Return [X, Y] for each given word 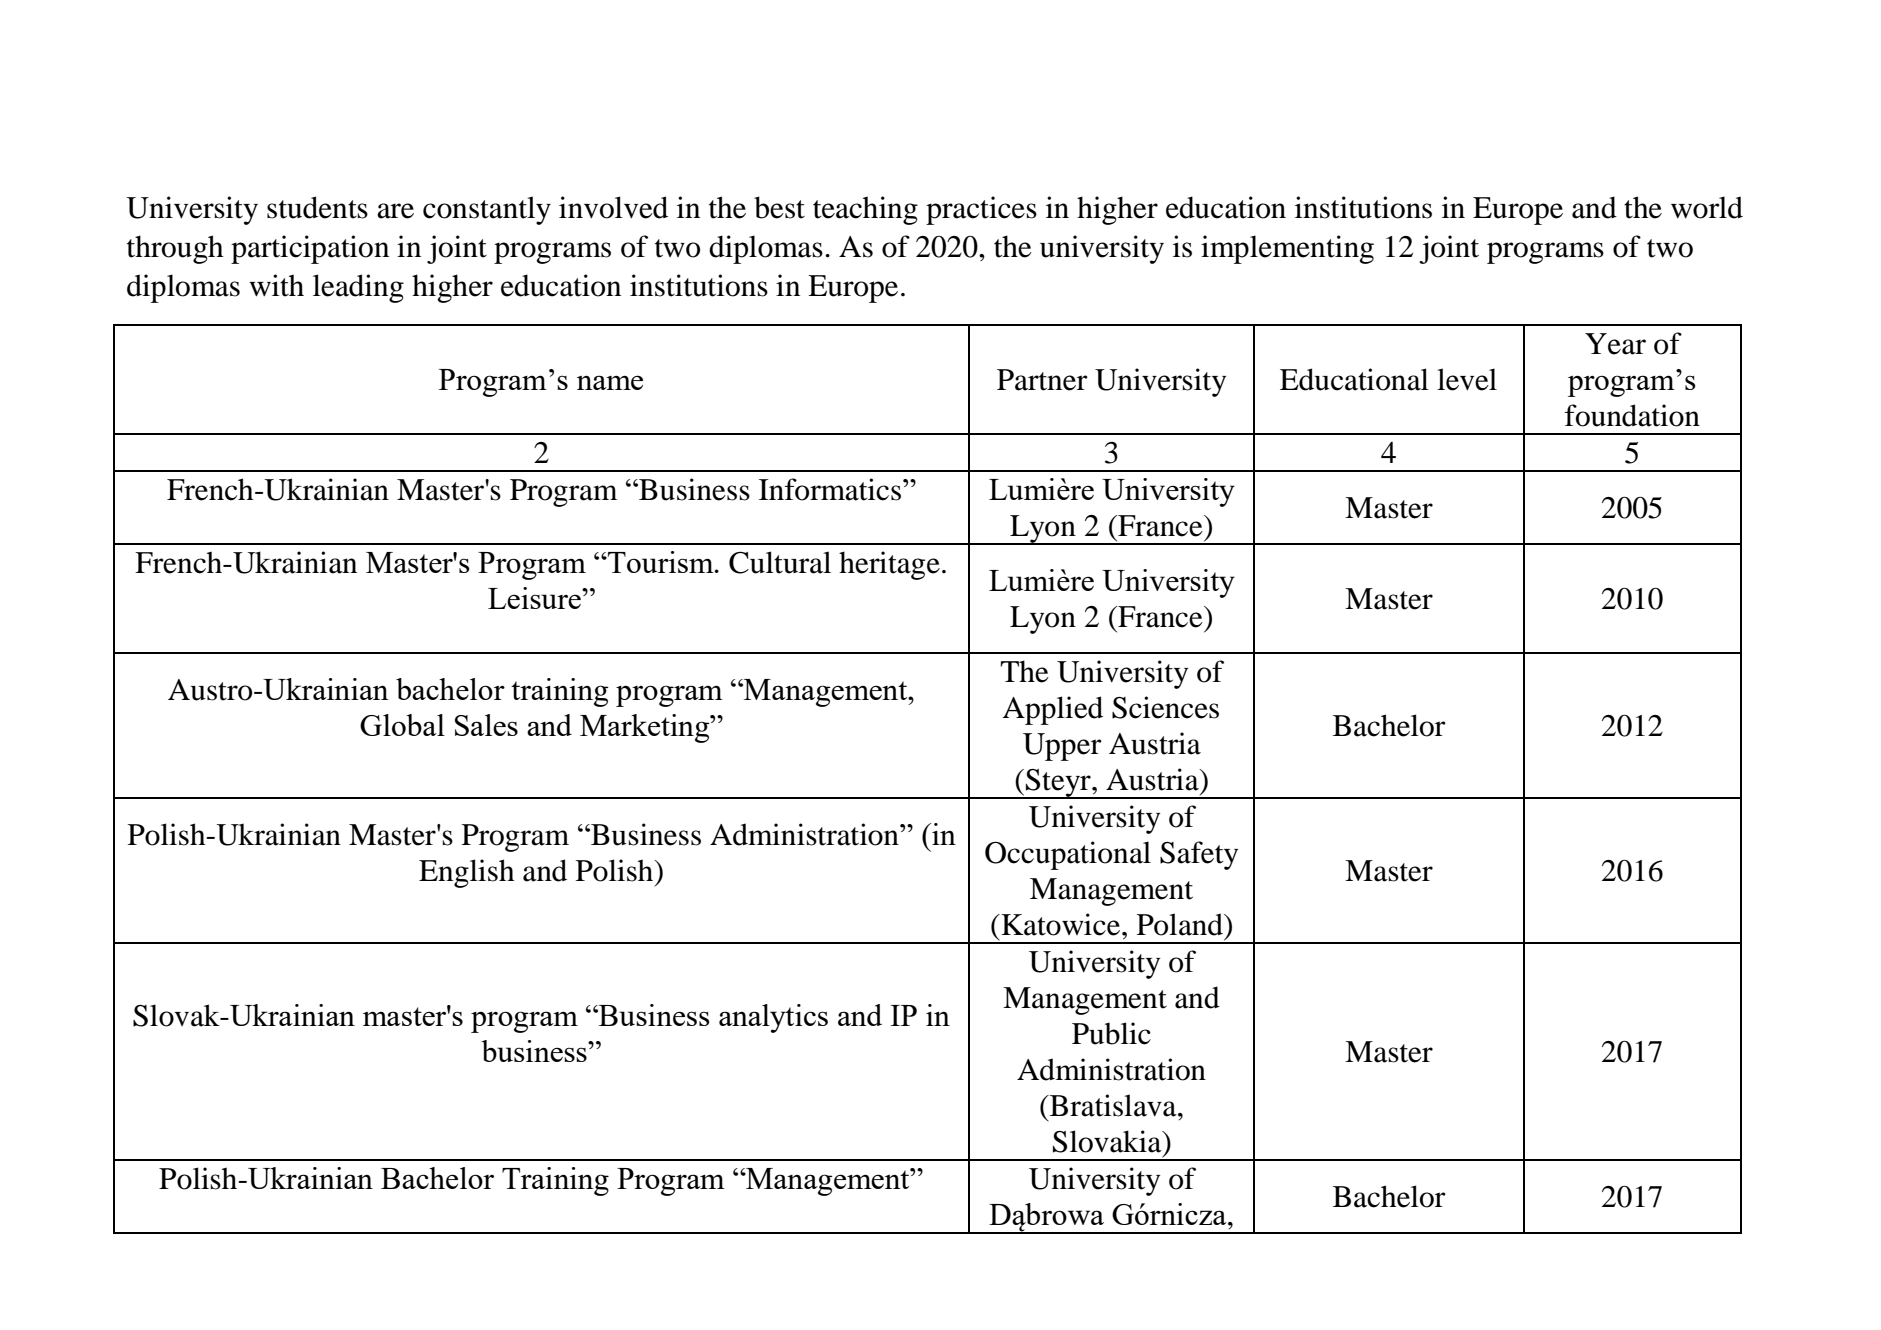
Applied [1052, 710]
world [1707, 207]
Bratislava [1113, 1105]
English [466, 873]
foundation [1632, 415]
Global [402, 725]
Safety [1199, 855]
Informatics [831, 489]
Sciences [1165, 707]
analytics [773, 1018]
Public [1111, 1033]
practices [981, 210]
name [610, 382]
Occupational [1068, 855]
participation [310, 249]
